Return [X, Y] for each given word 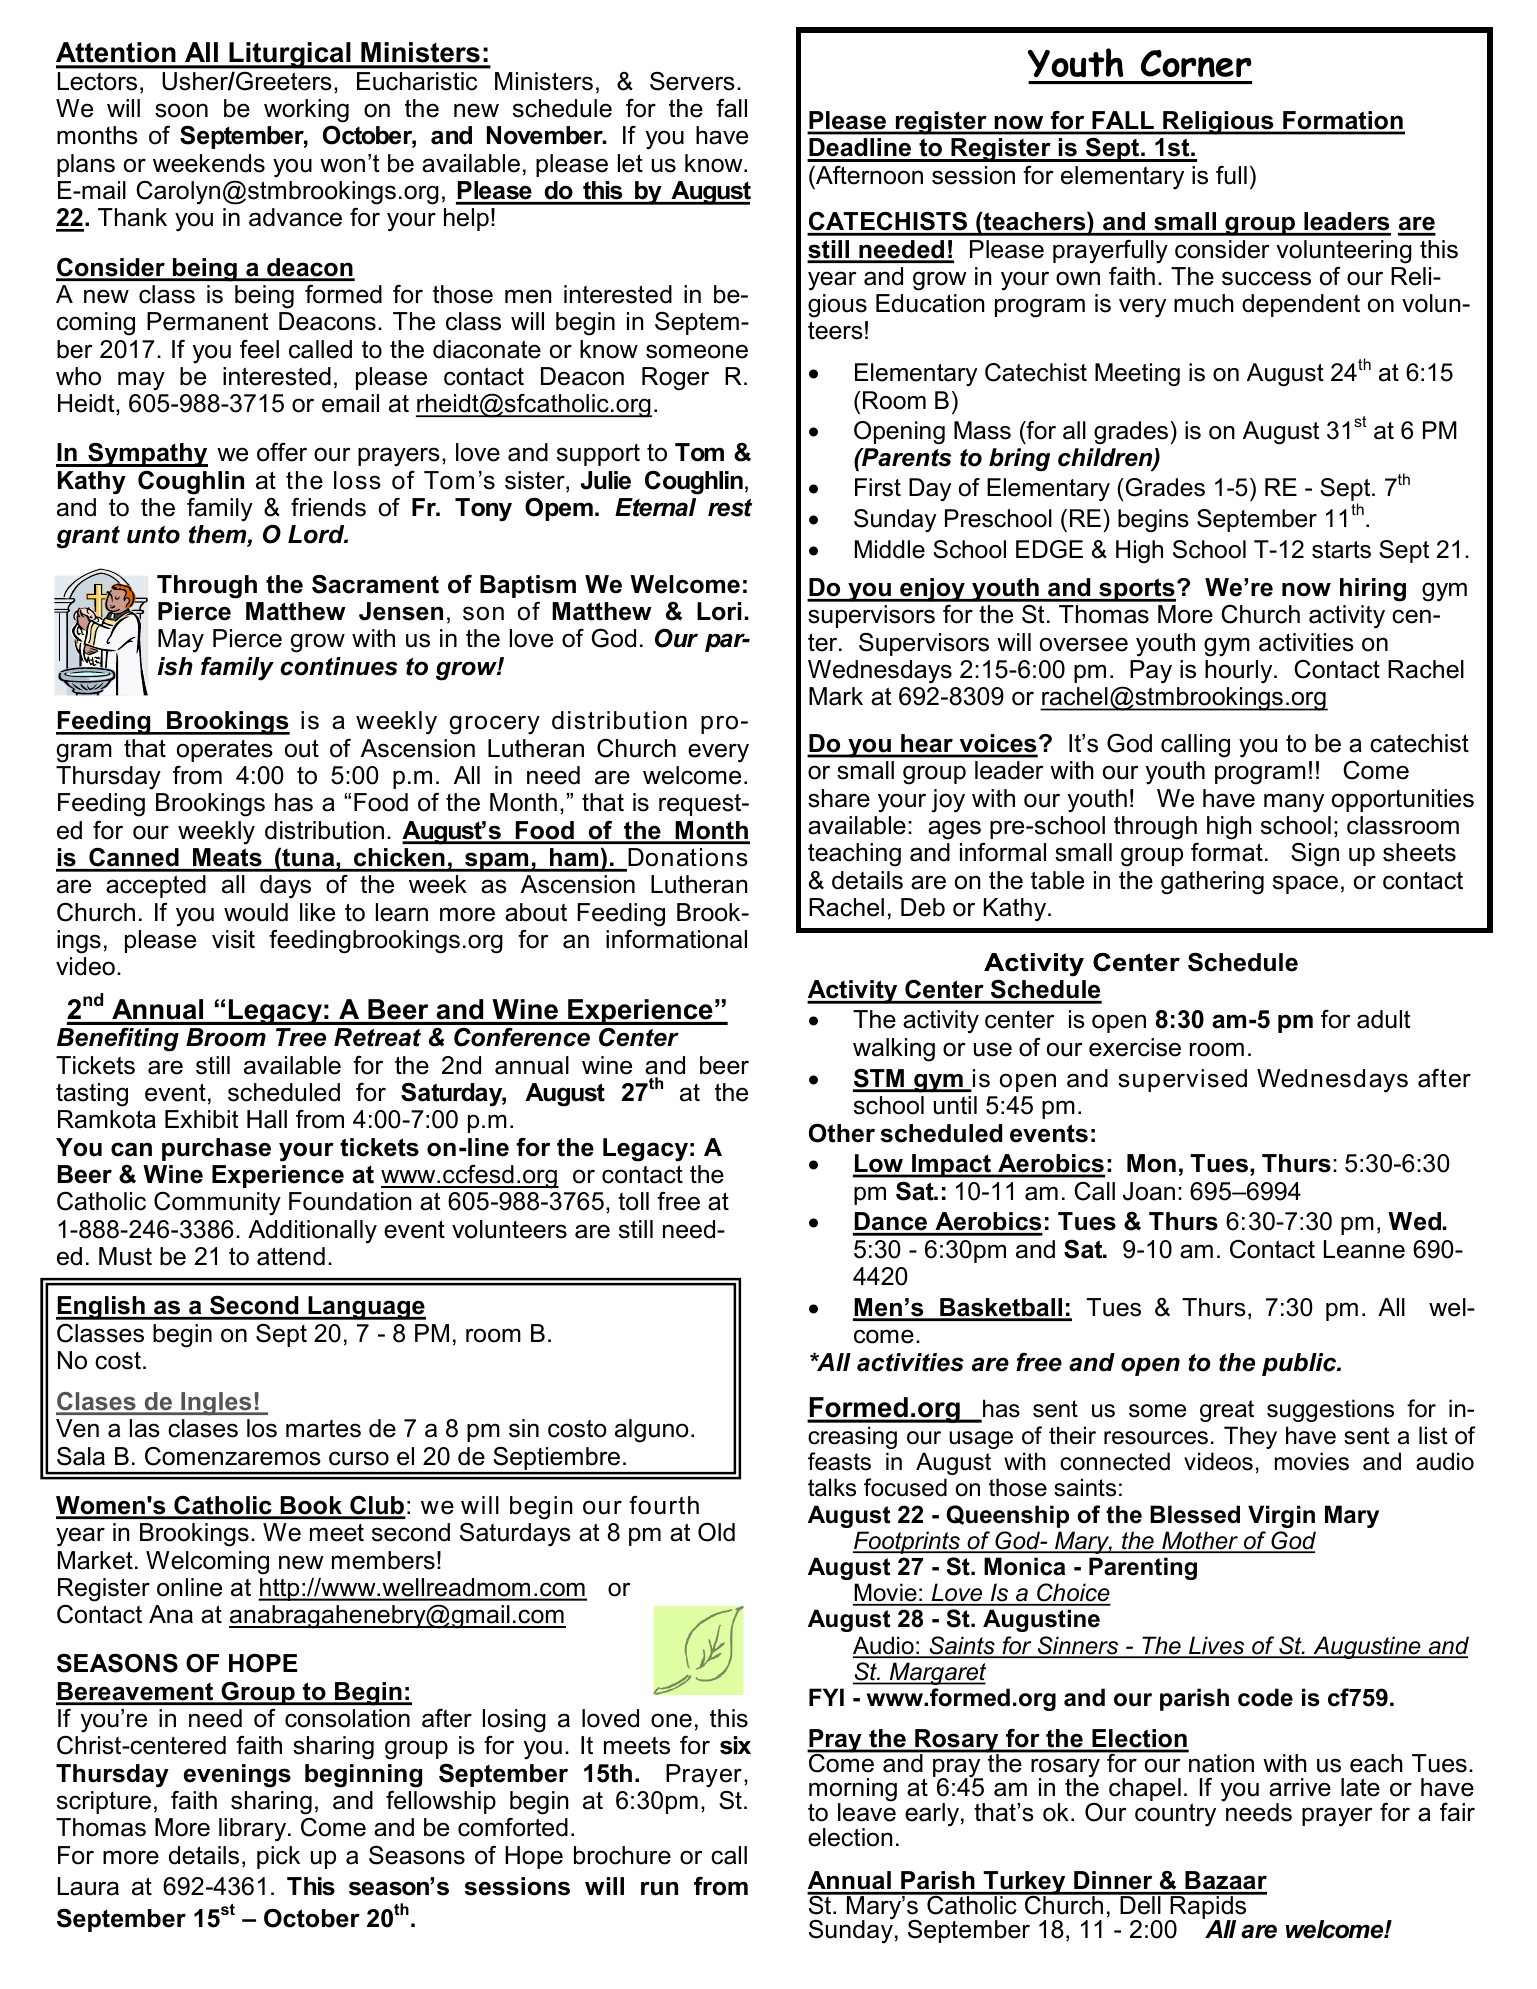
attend [291, 1256]
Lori [719, 611]
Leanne [1364, 1249]
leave [867, 1811]
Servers [692, 81]
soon [181, 110]
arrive [1300, 1787]
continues [339, 666]
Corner [1196, 63]
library [254, 1830]
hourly [1240, 672]
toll [633, 1201]
